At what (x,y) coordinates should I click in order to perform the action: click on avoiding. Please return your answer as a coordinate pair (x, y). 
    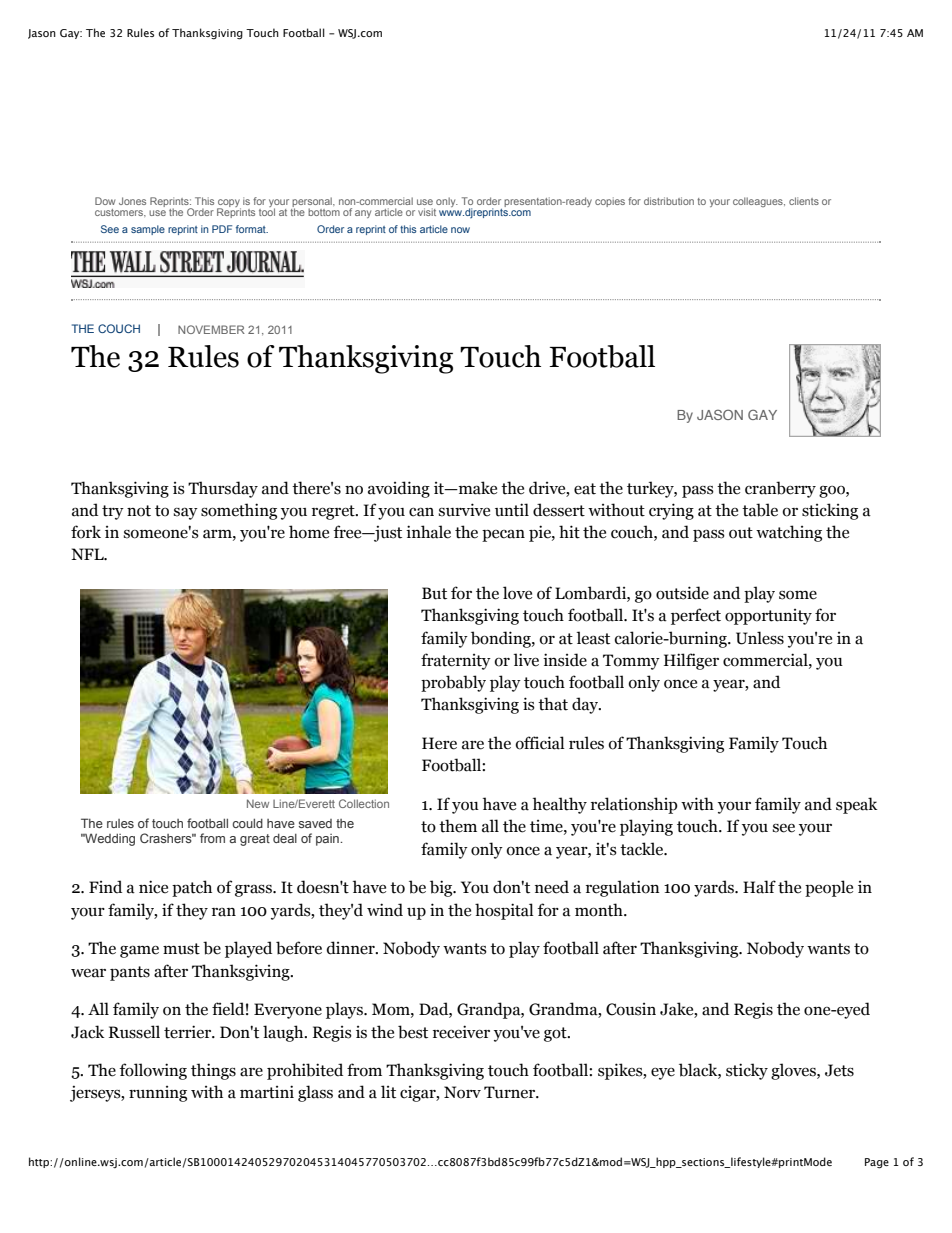
    Looking at the image, I should click on (399, 489).
